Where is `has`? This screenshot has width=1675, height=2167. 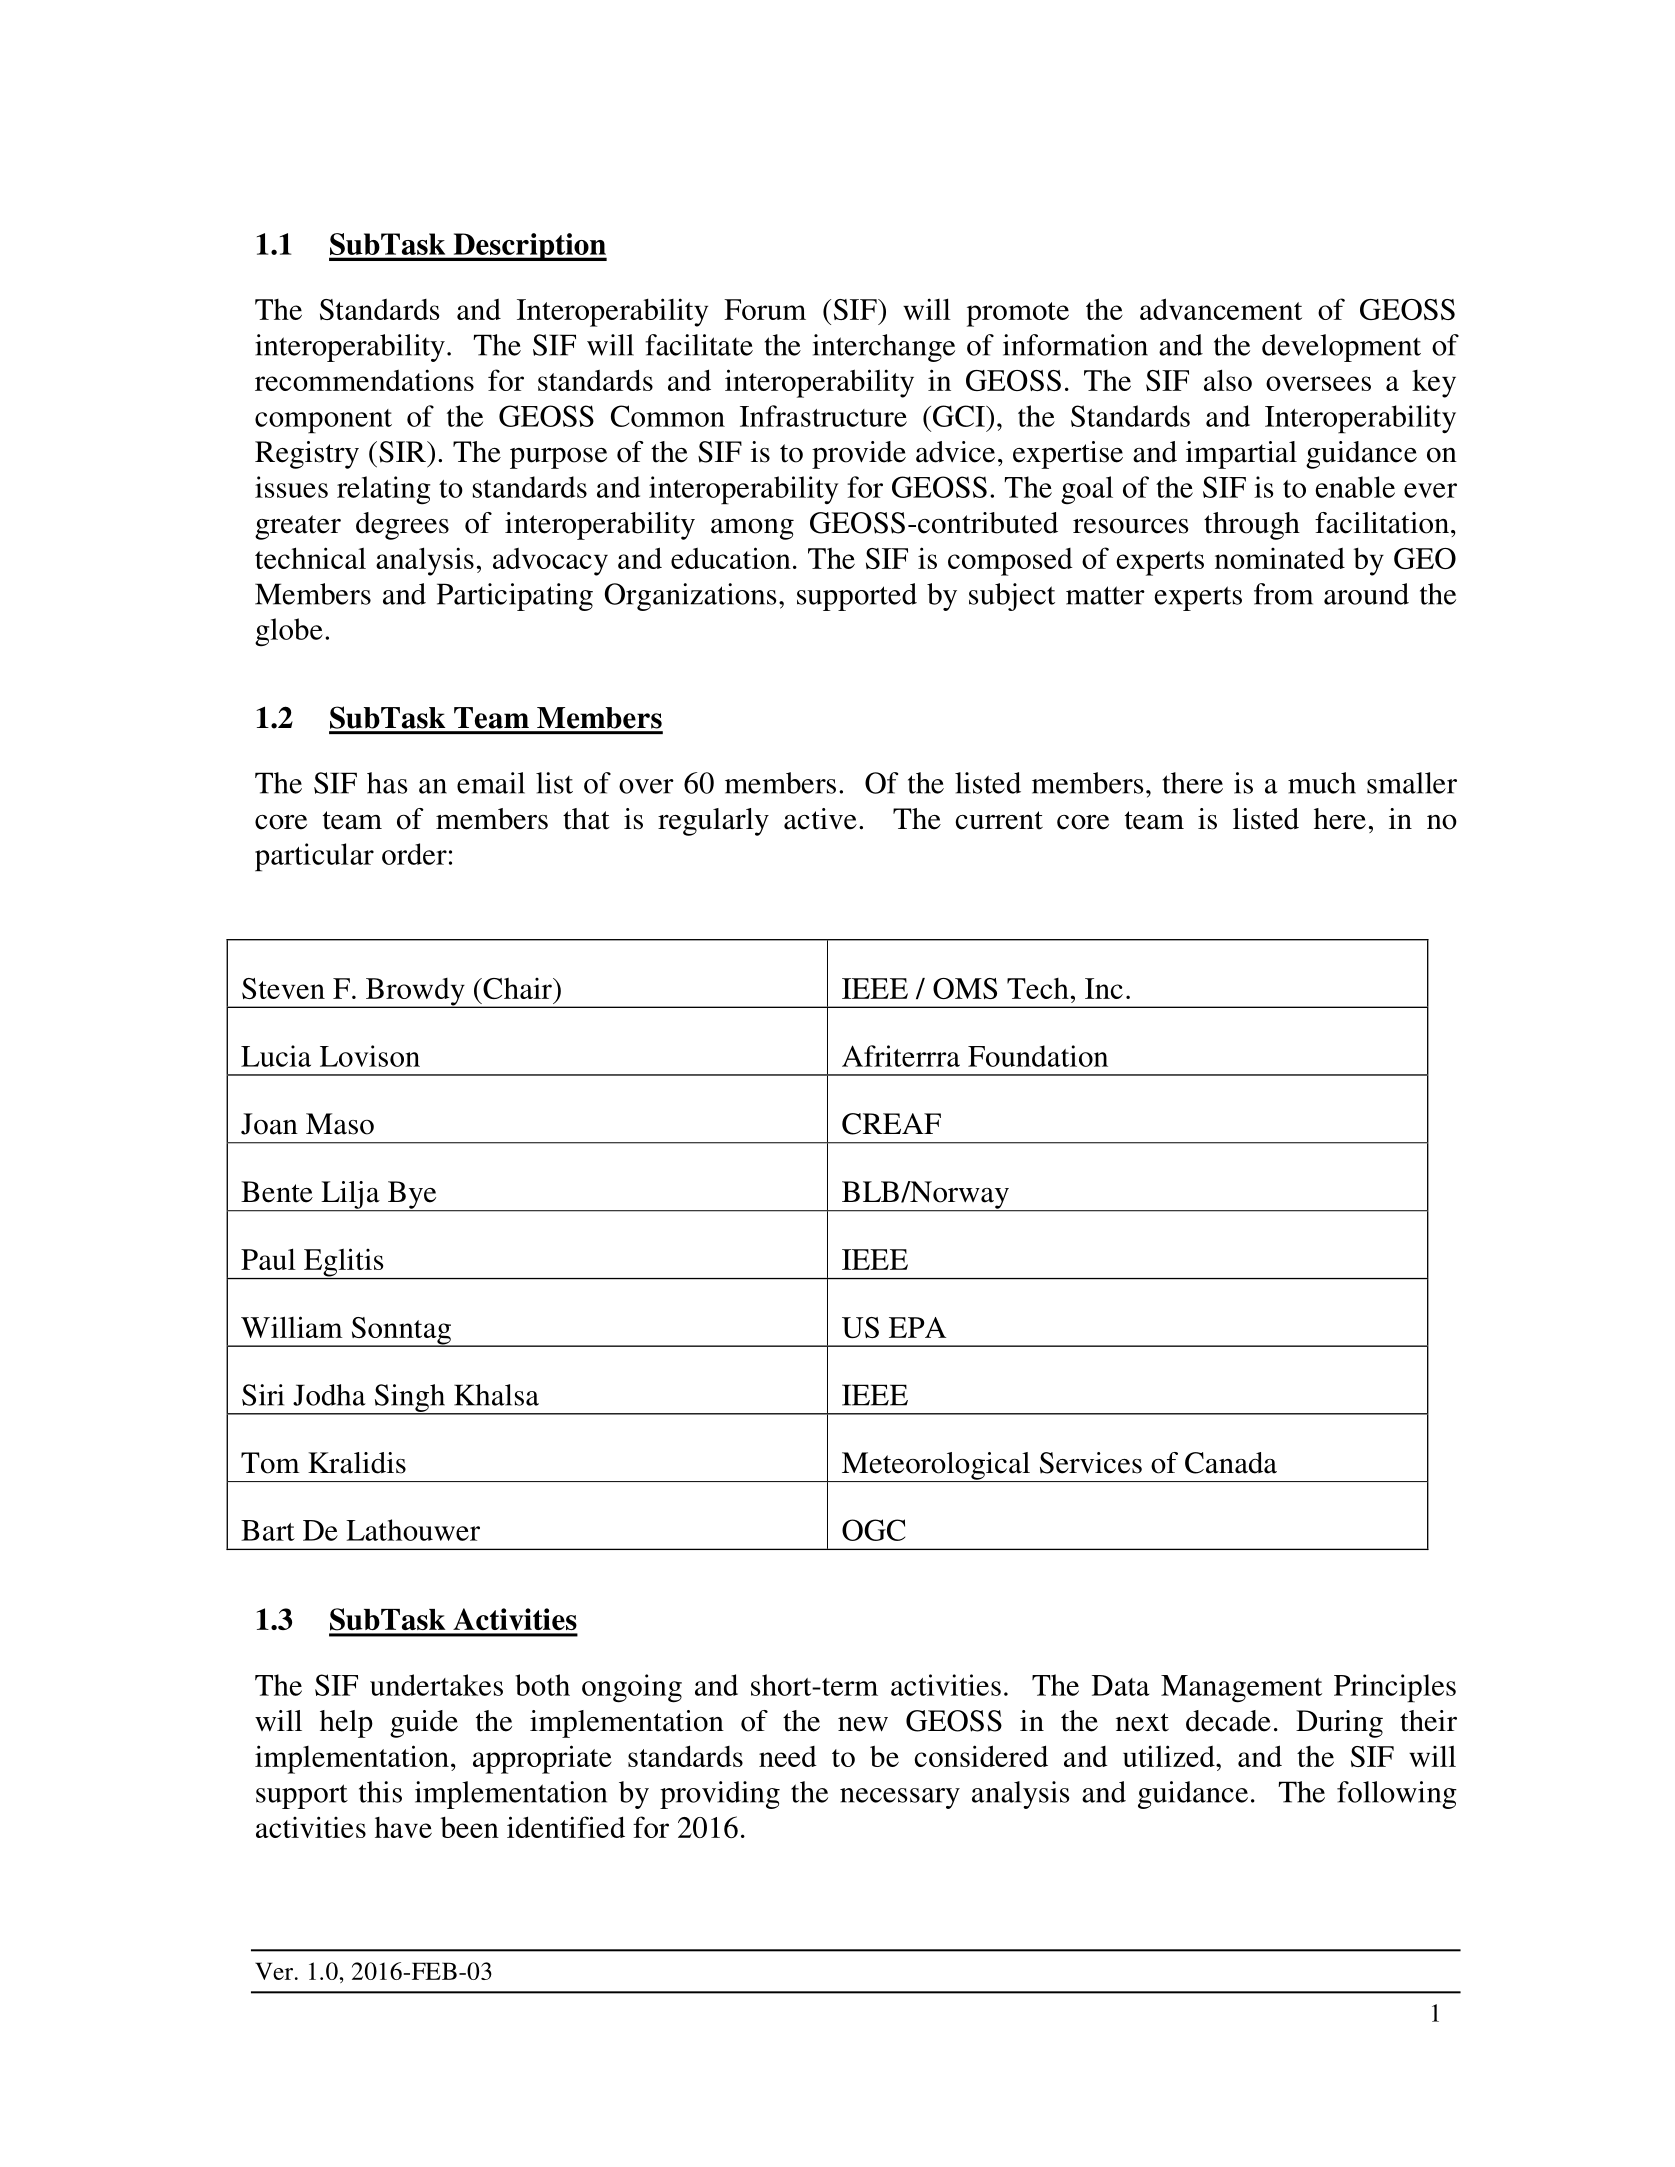
has is located at coordinates (387, 783).
